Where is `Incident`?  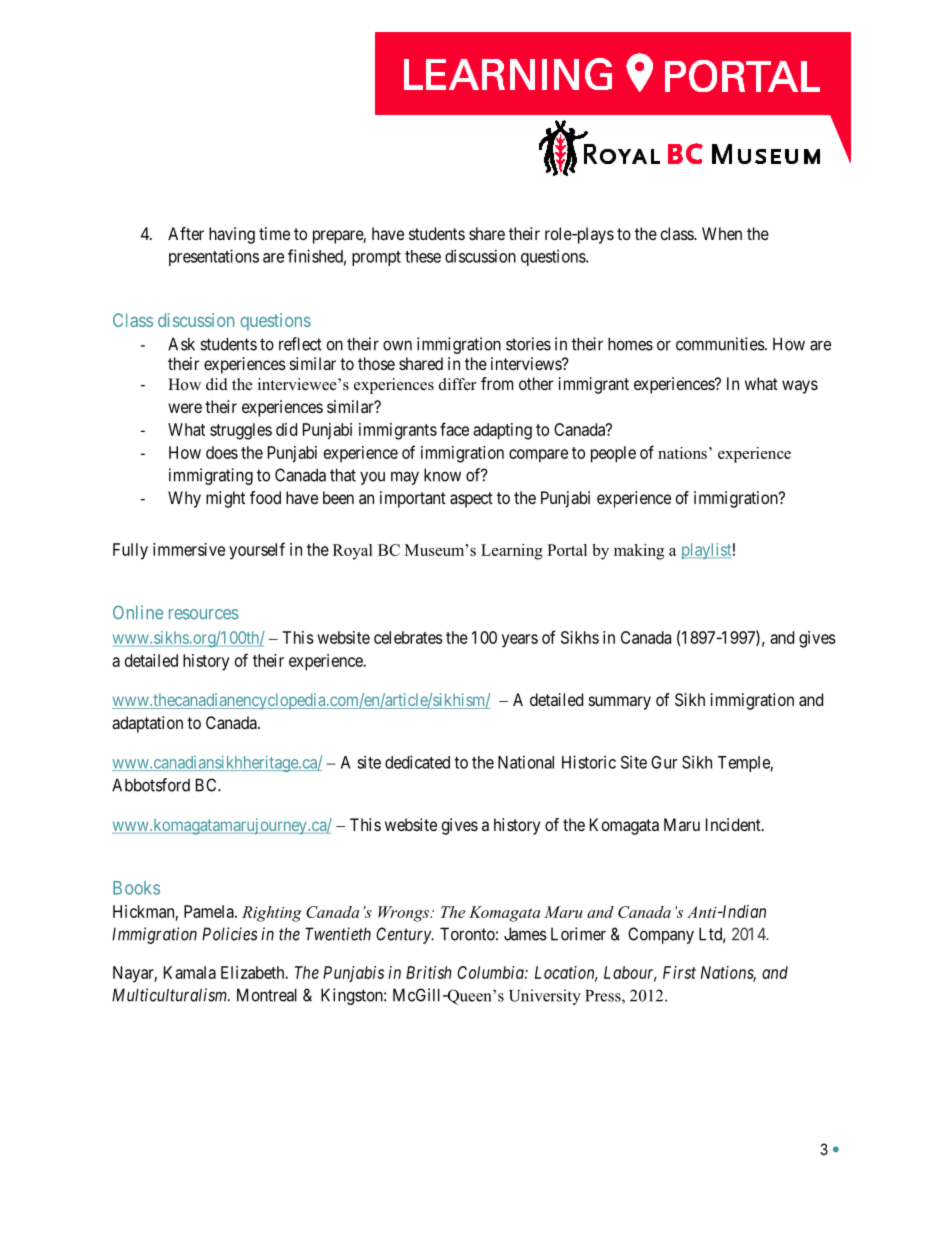
Incident is located at coordinates (734, 824).
